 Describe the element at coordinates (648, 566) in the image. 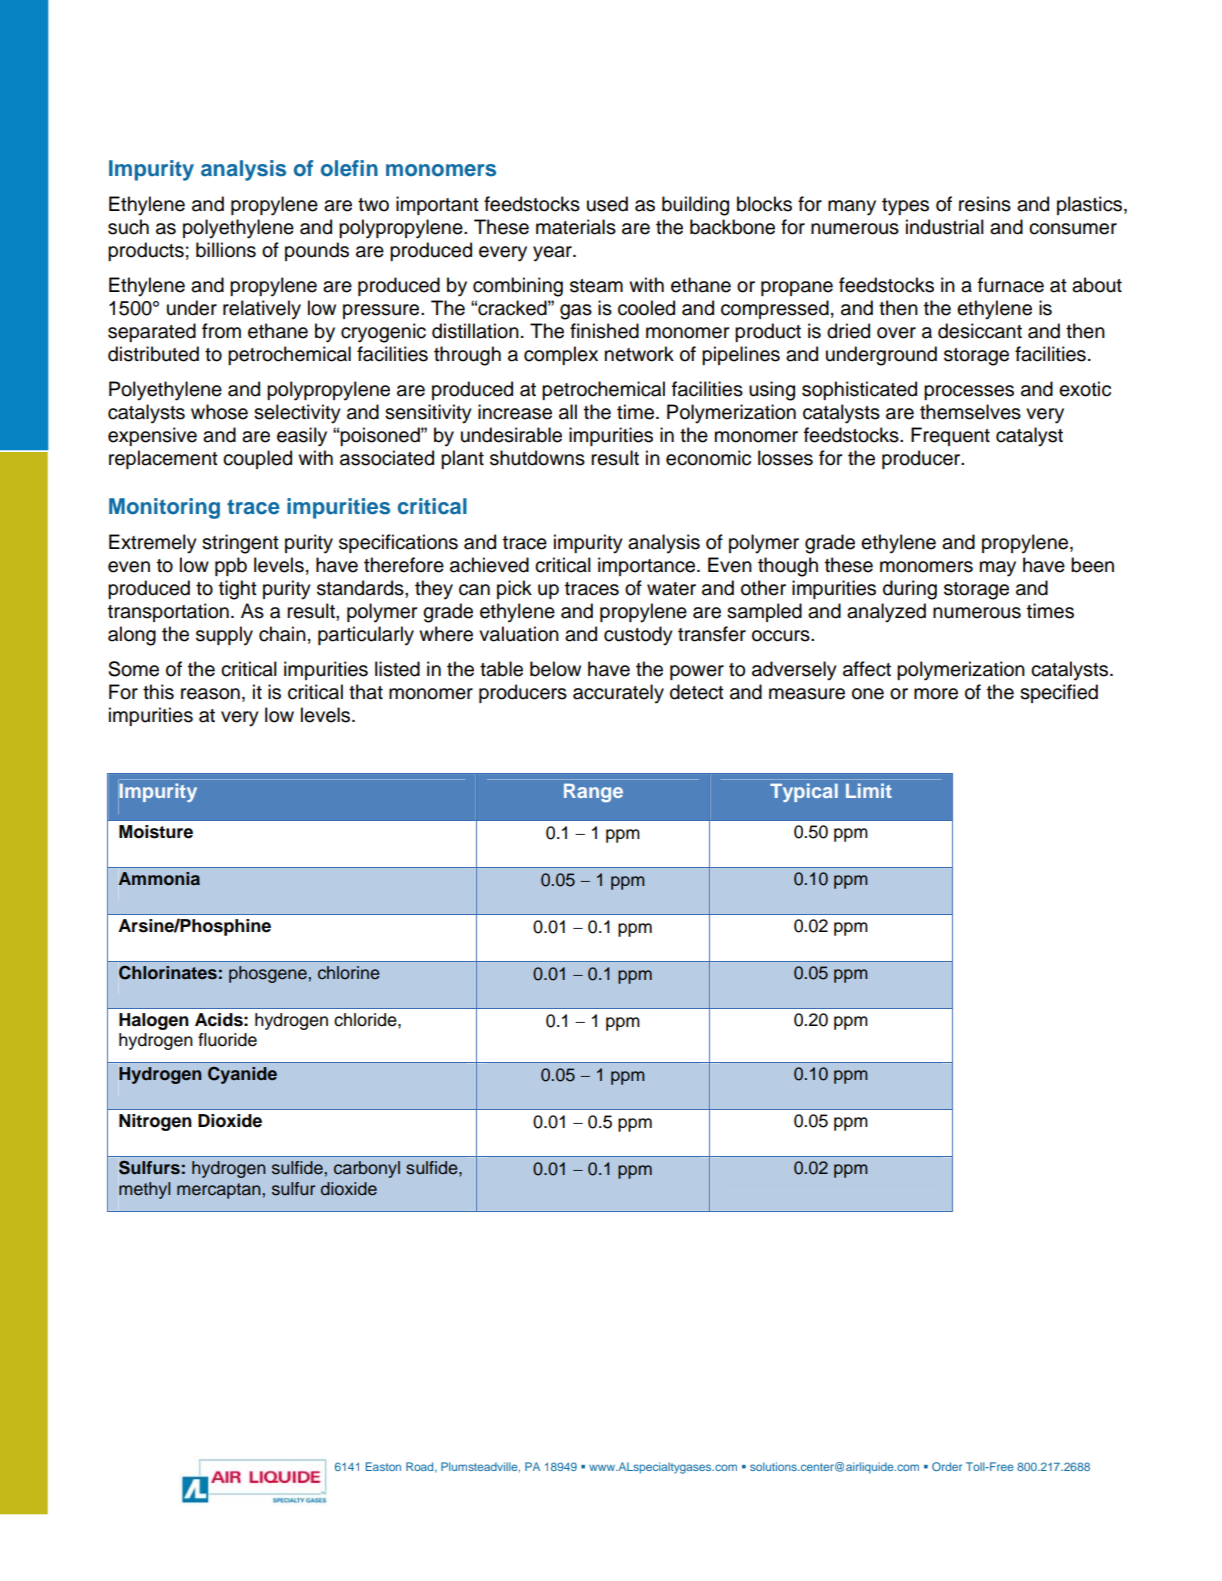

I see `importance` at that location.
